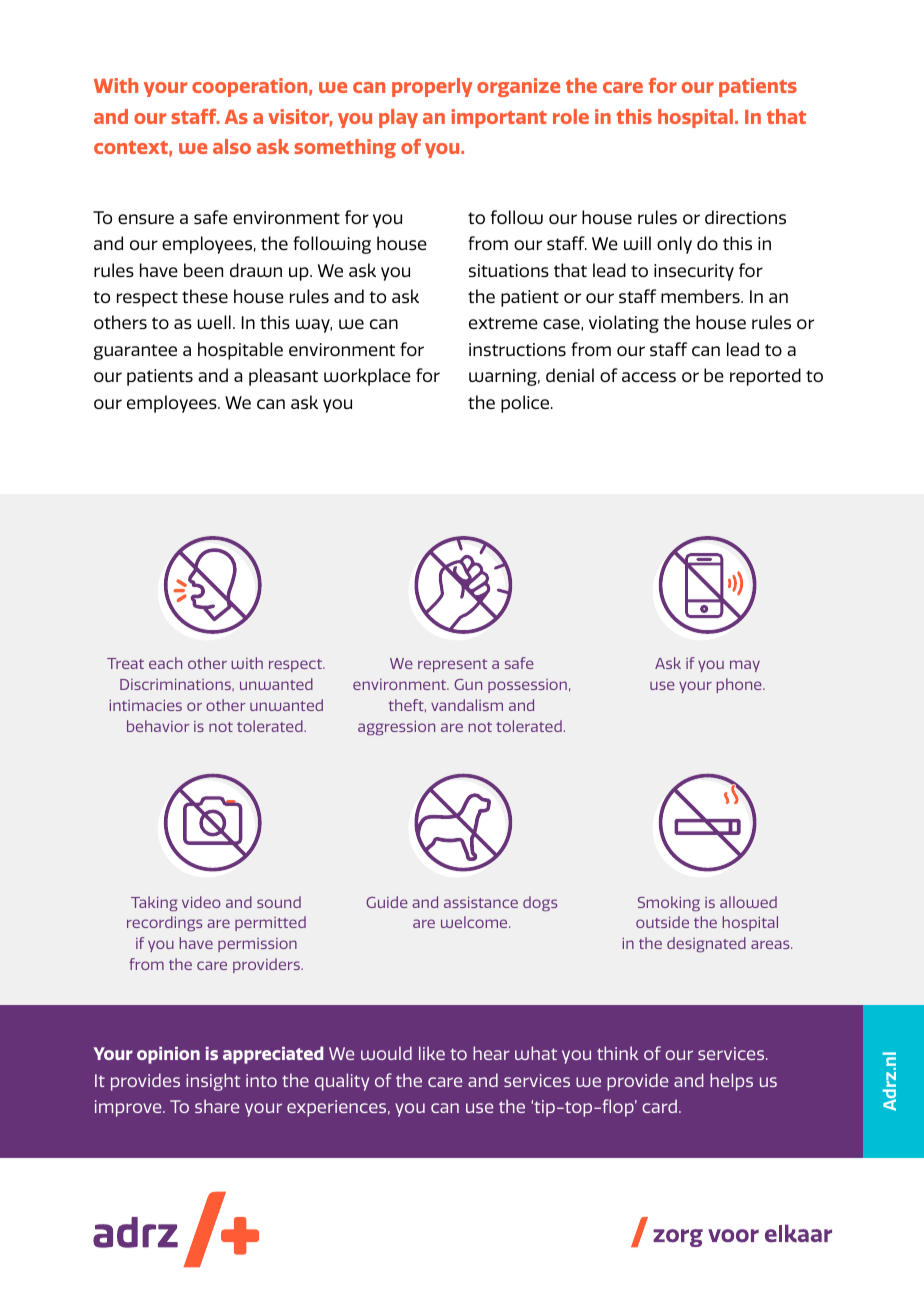 The height and width of the screenshot is (1311, 924). Describe the element at coordinates (432, 87) in the screenshot. I see `properly` at that location.
